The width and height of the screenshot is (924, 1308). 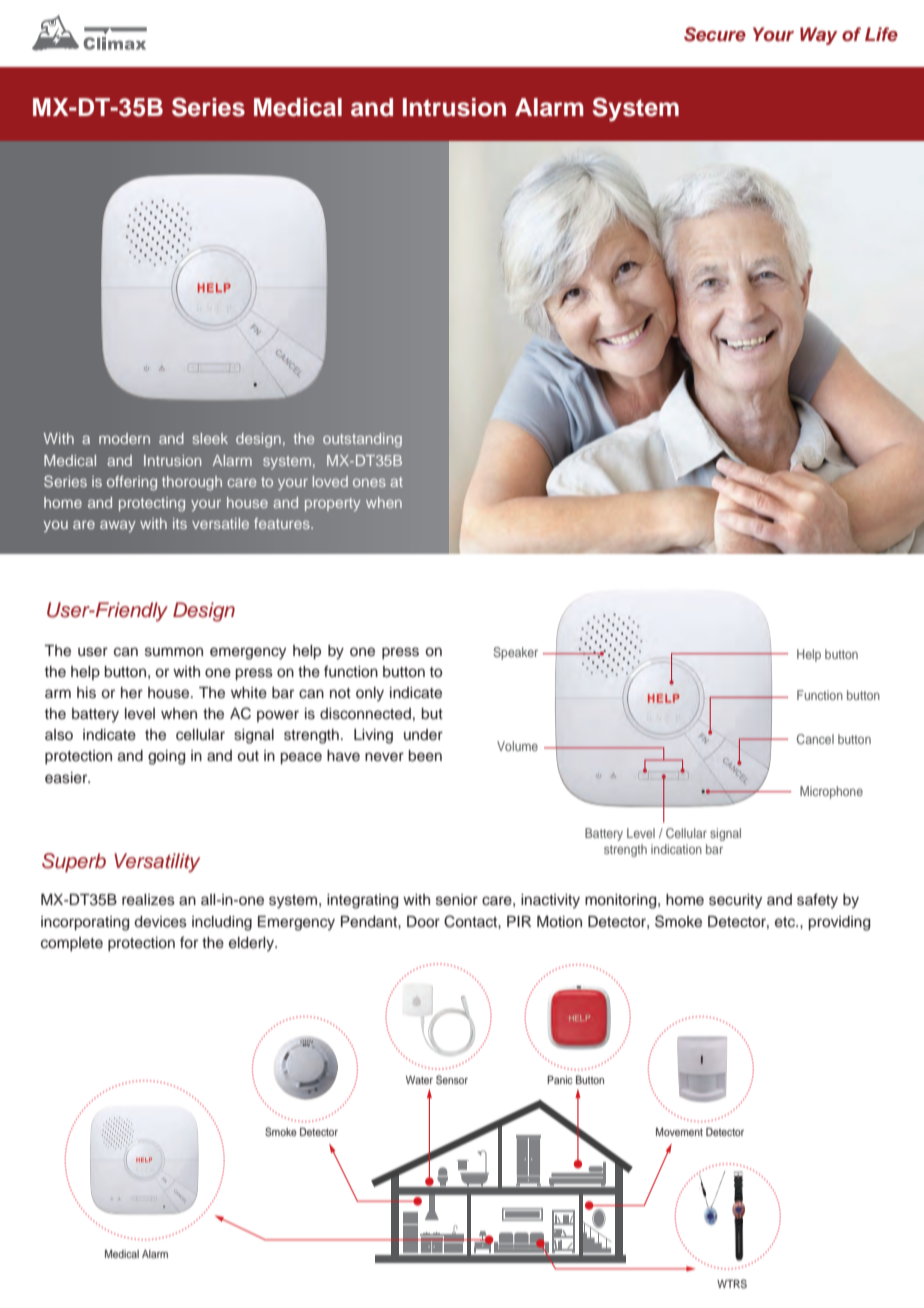 I want to click on modern, so click(x=124, y=438).
